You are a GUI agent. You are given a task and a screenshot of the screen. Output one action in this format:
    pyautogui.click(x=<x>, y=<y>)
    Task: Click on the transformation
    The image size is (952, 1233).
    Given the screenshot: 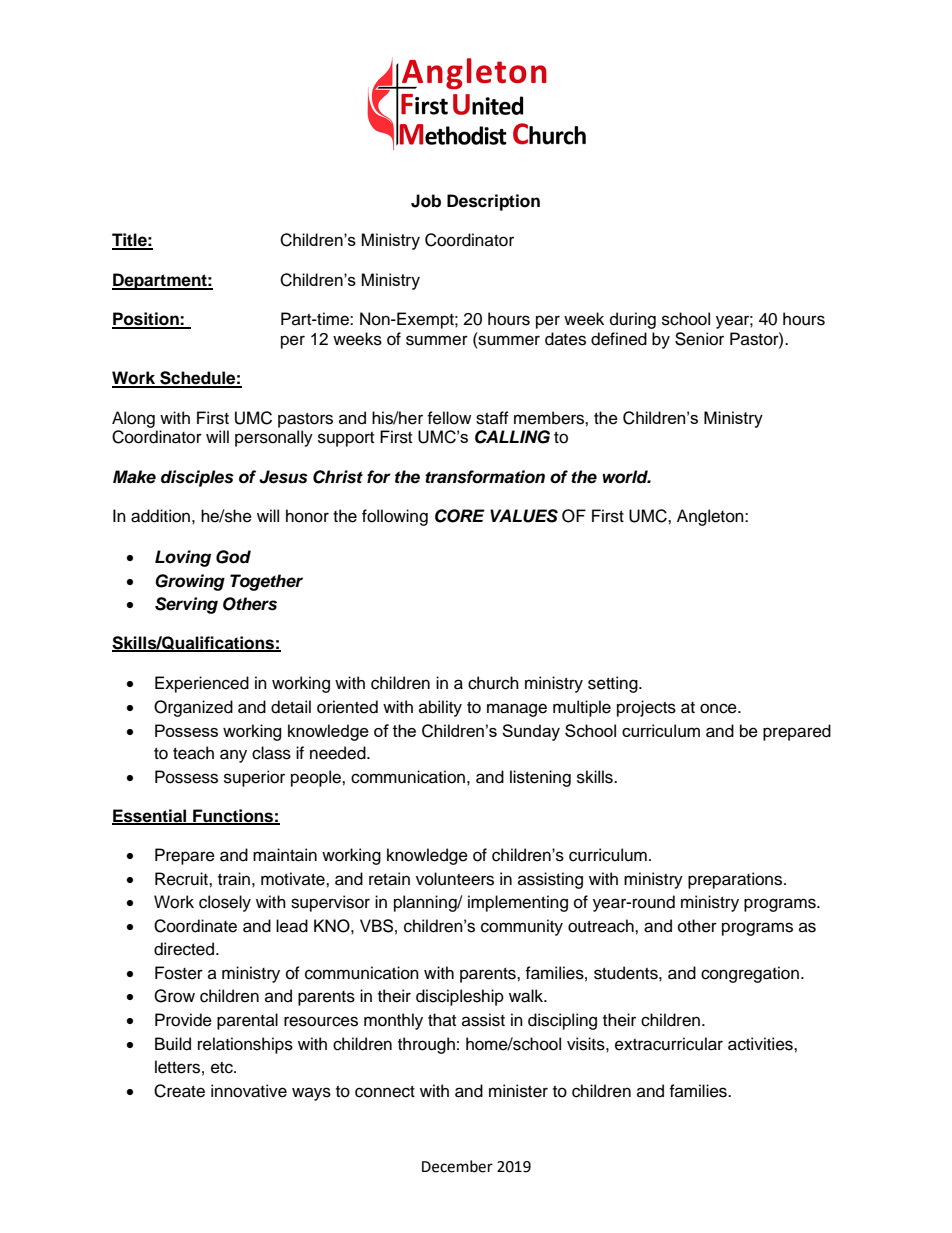 What is the action you would take?
    pyautogui.click(x=485, y=477)
